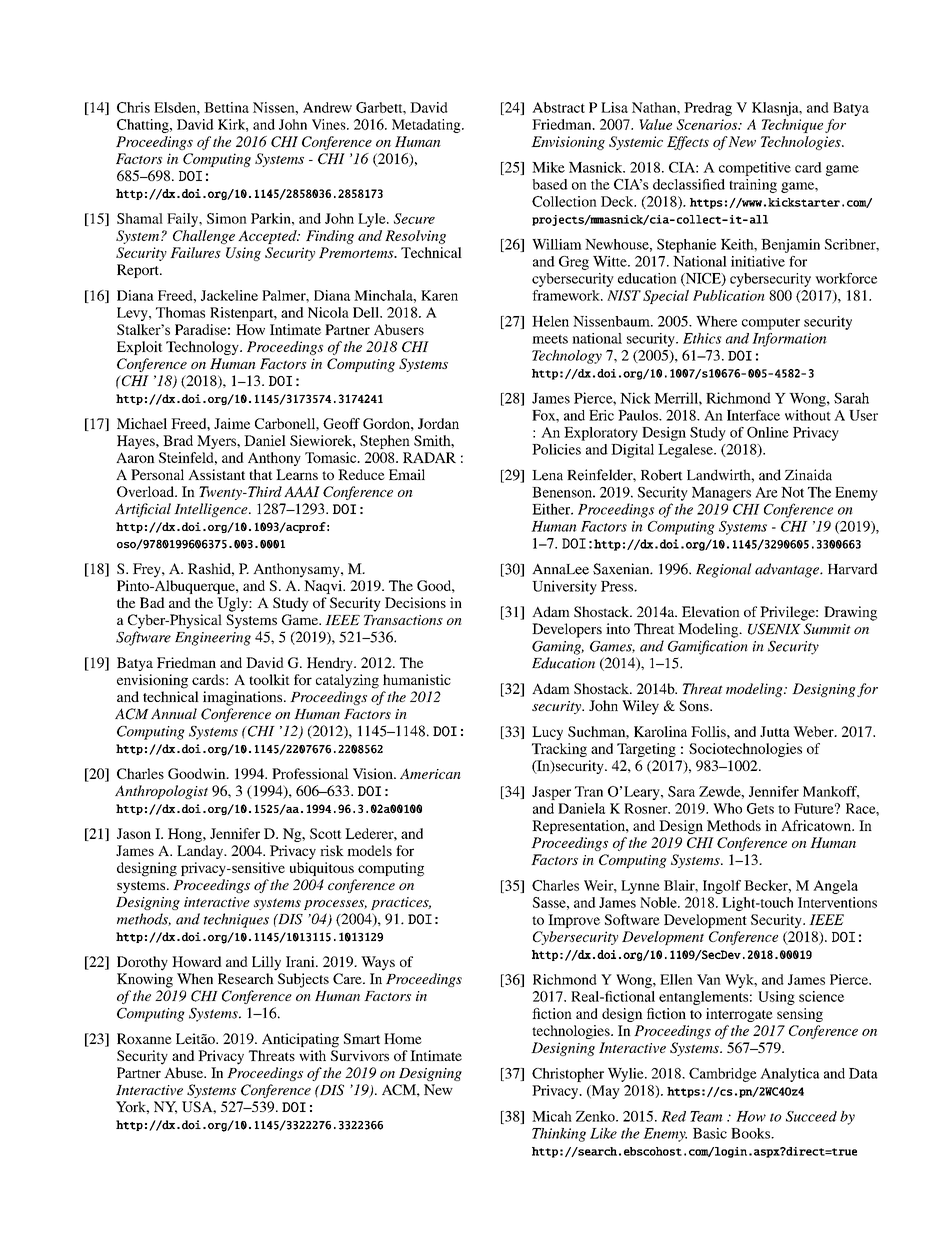  Describe the element at coordinates (226, 107) in the document. I see `Bettina` at that location.
